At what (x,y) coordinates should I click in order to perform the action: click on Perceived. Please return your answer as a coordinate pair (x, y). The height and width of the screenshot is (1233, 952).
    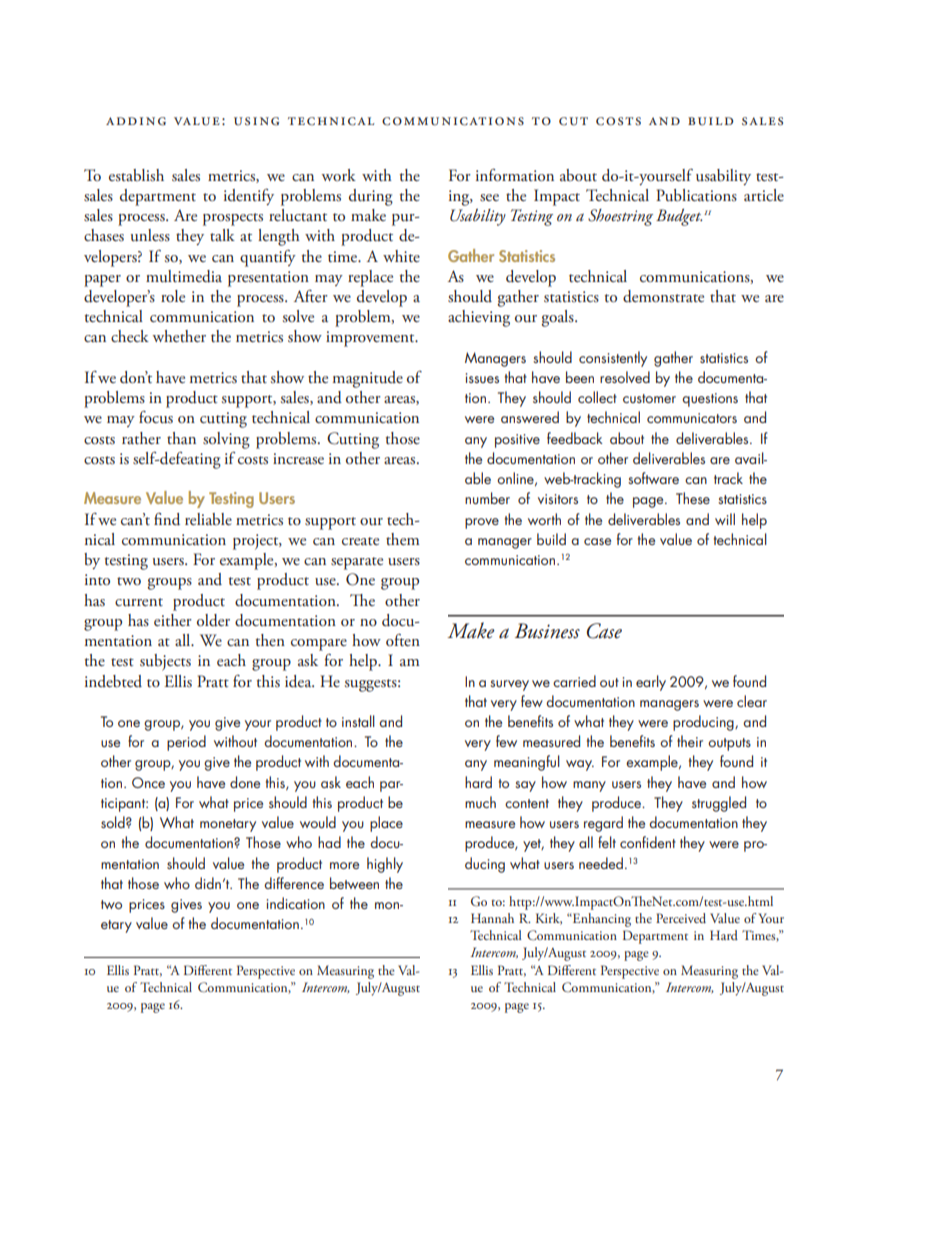
    Looking at the image, I should click on (681, 918).
